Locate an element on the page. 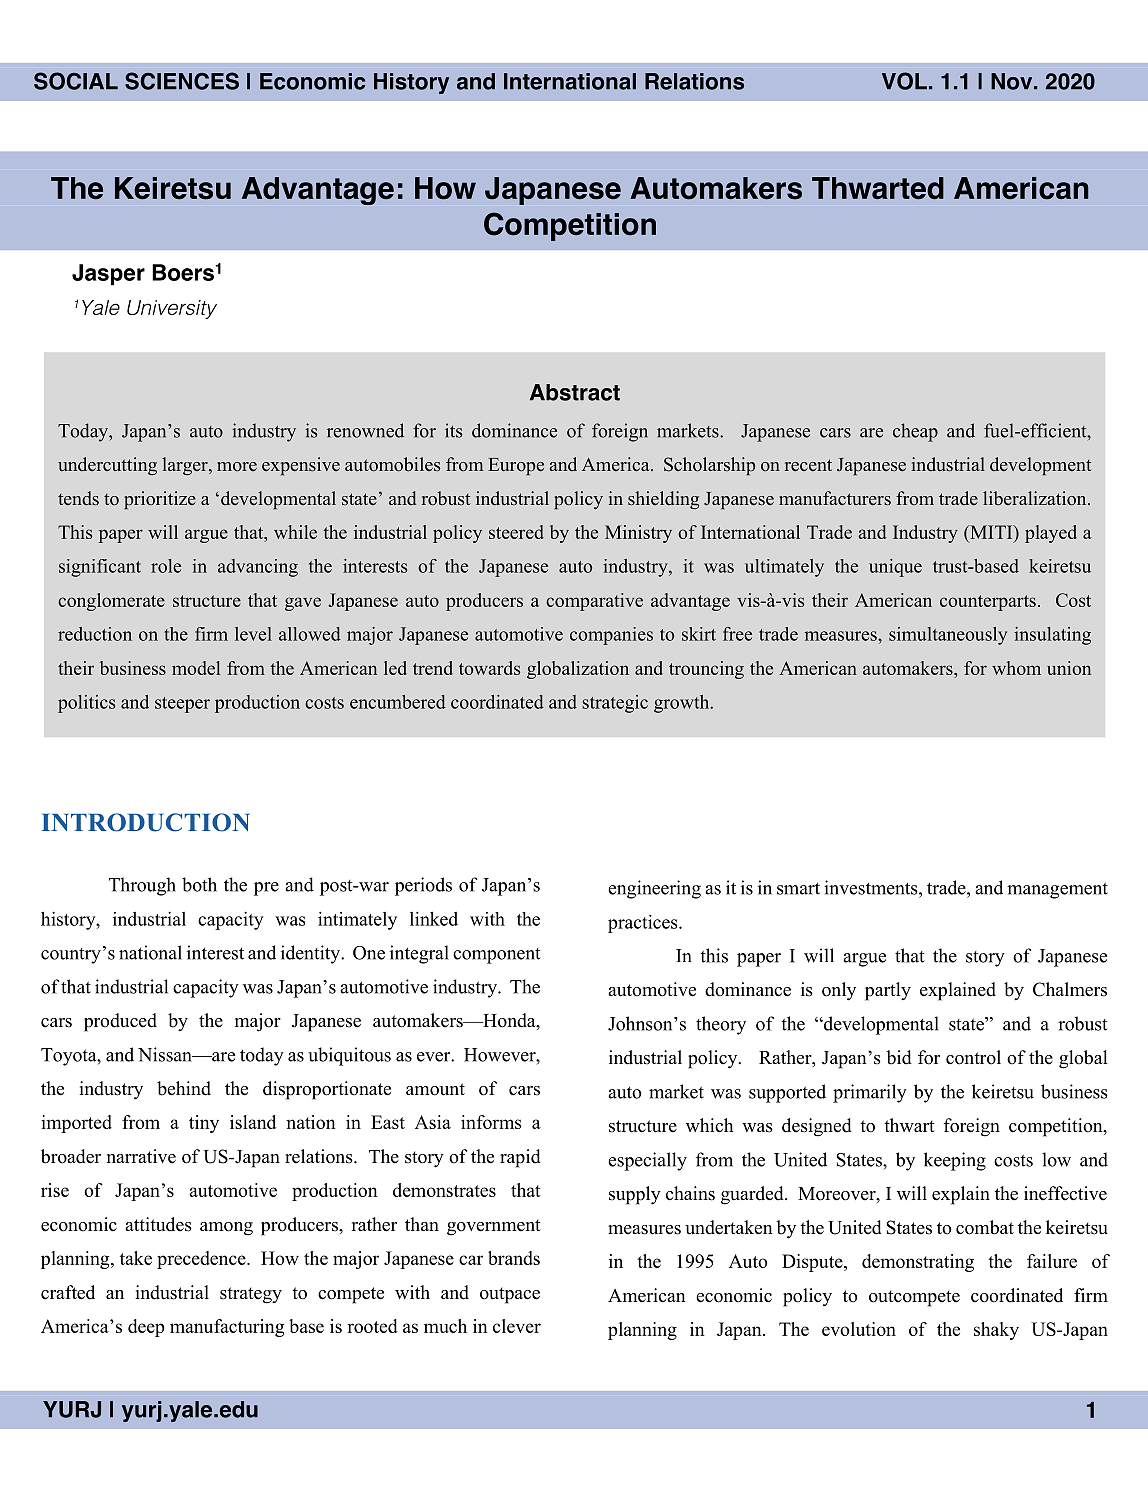  outpace is located at coordinates (510, 1295).
